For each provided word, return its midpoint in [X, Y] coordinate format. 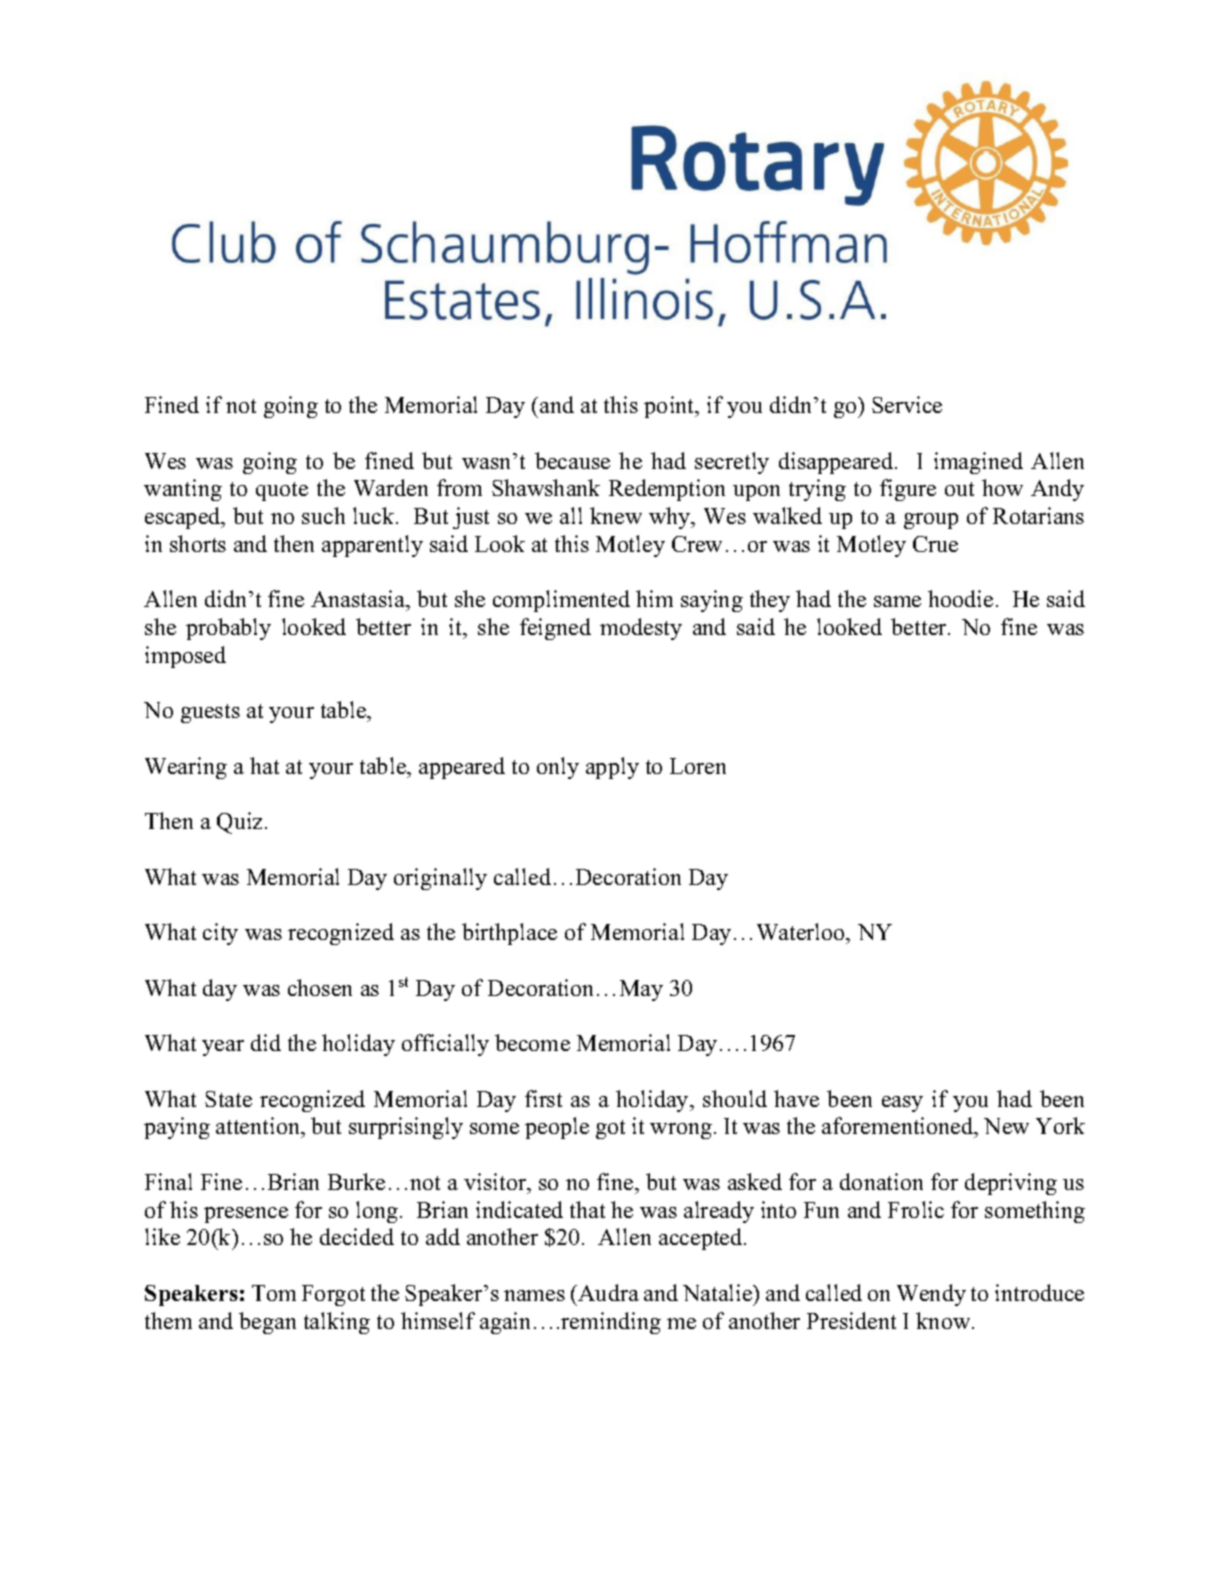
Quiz [241, 823]
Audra [607, 1292]
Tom [274, 1293]
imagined [978, 463]
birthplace [509, 934]
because [572, 460]
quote [282, 491]
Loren [698, 766]
